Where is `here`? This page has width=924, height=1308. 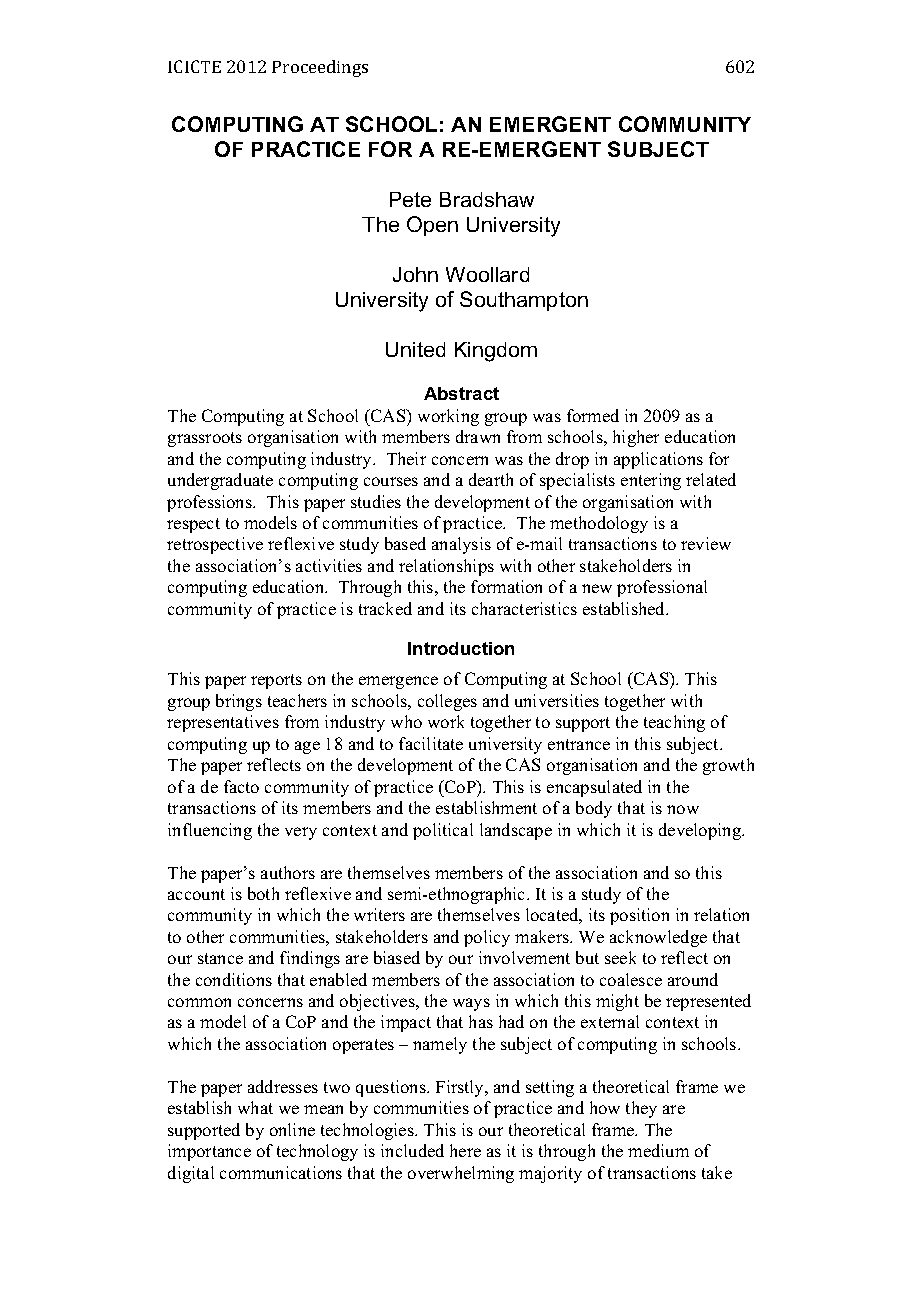 here is located at coordinates (465, 1150).
